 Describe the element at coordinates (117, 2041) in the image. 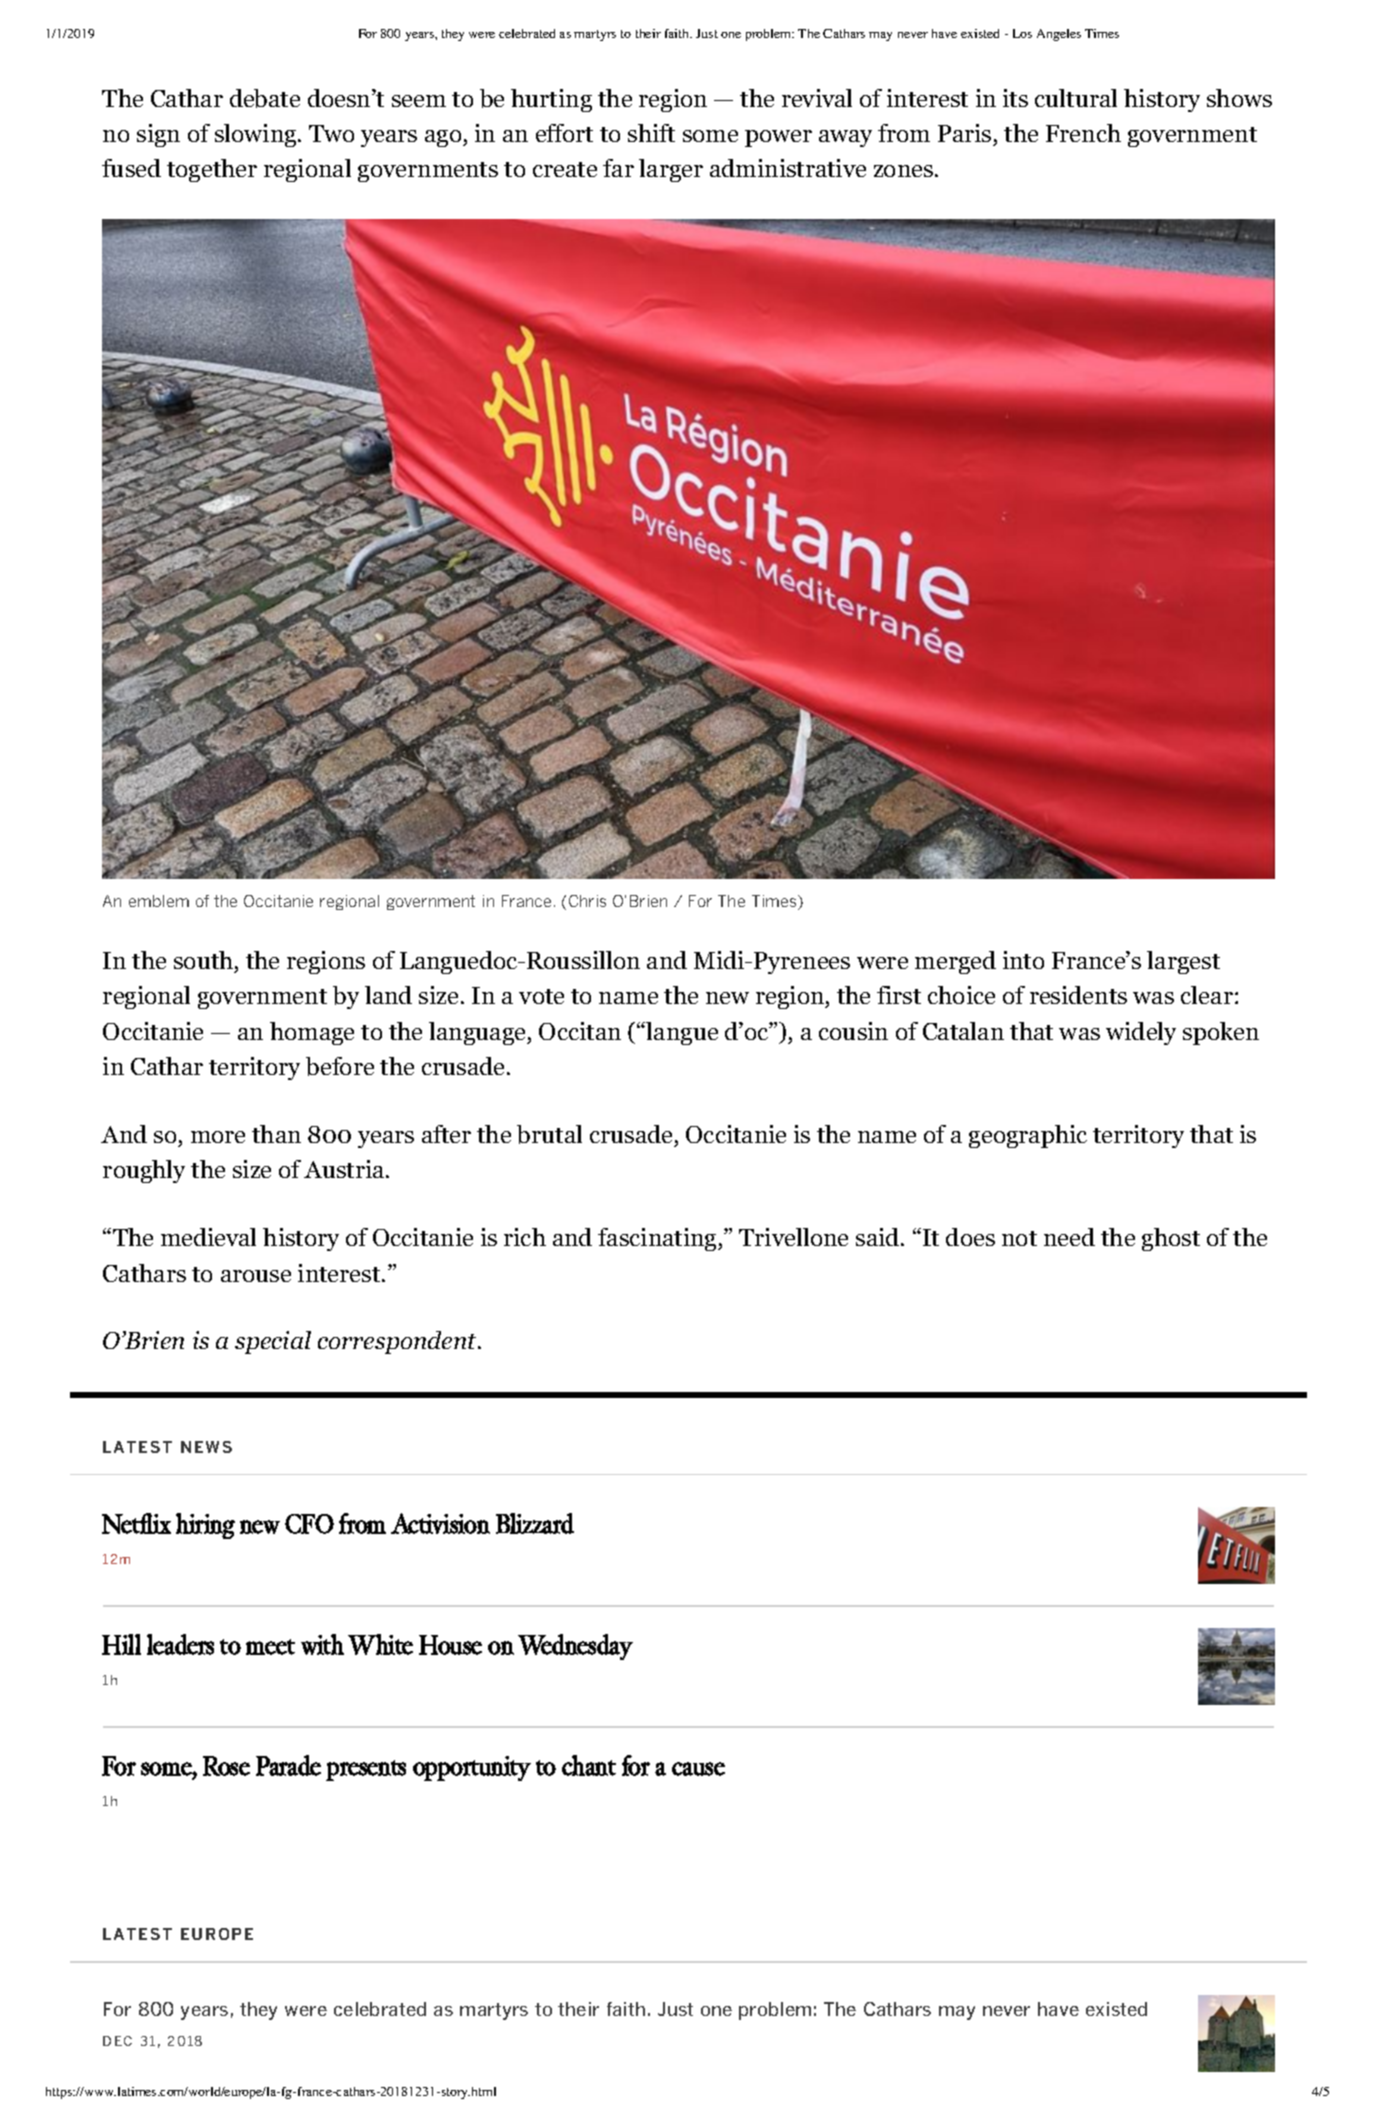

I see `DEC` at that location.
